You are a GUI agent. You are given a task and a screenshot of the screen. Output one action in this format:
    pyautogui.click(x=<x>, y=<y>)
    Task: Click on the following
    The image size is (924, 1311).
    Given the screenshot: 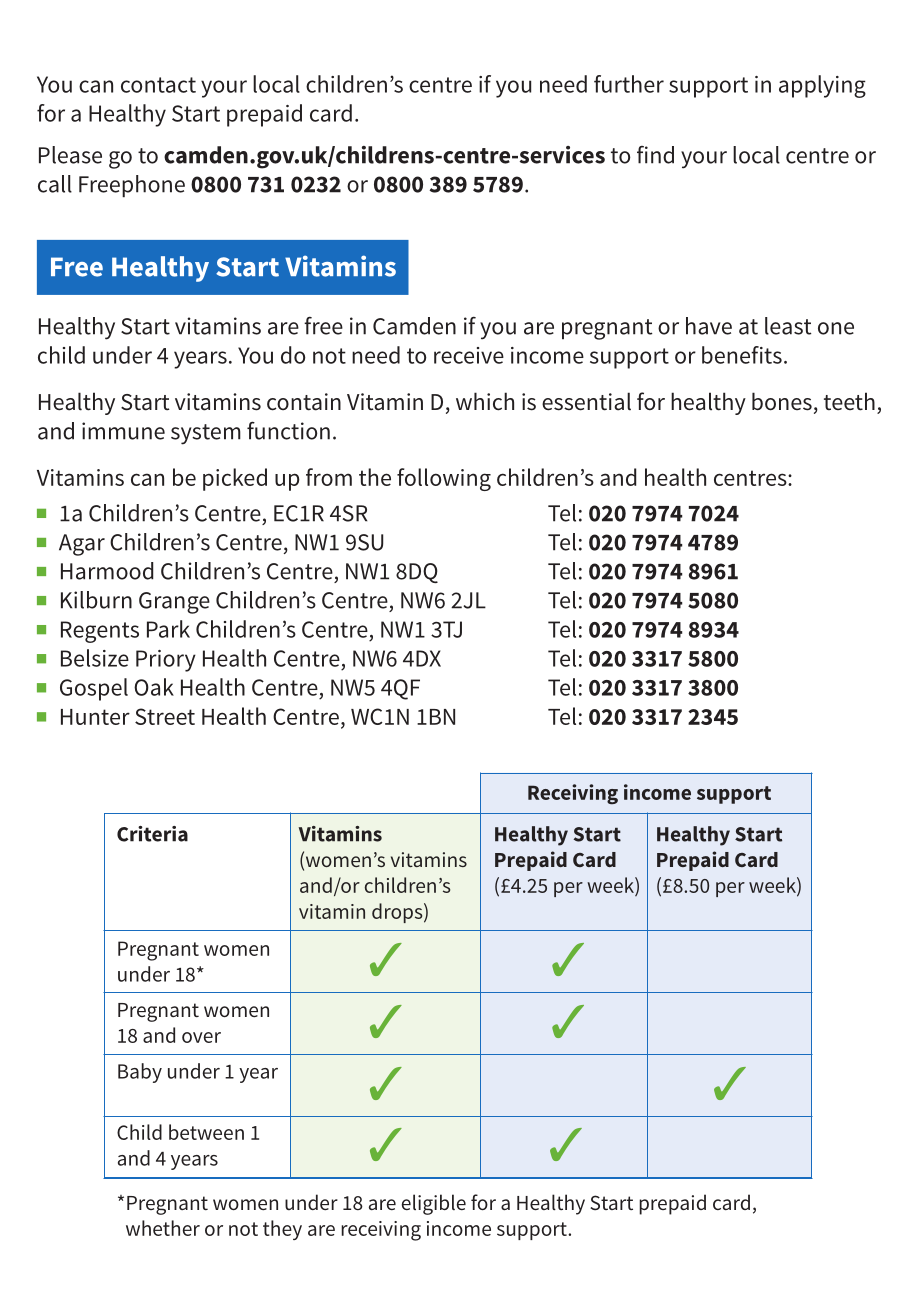 What is the action you would take?
    pyautogui.click(x=444, y=479)
